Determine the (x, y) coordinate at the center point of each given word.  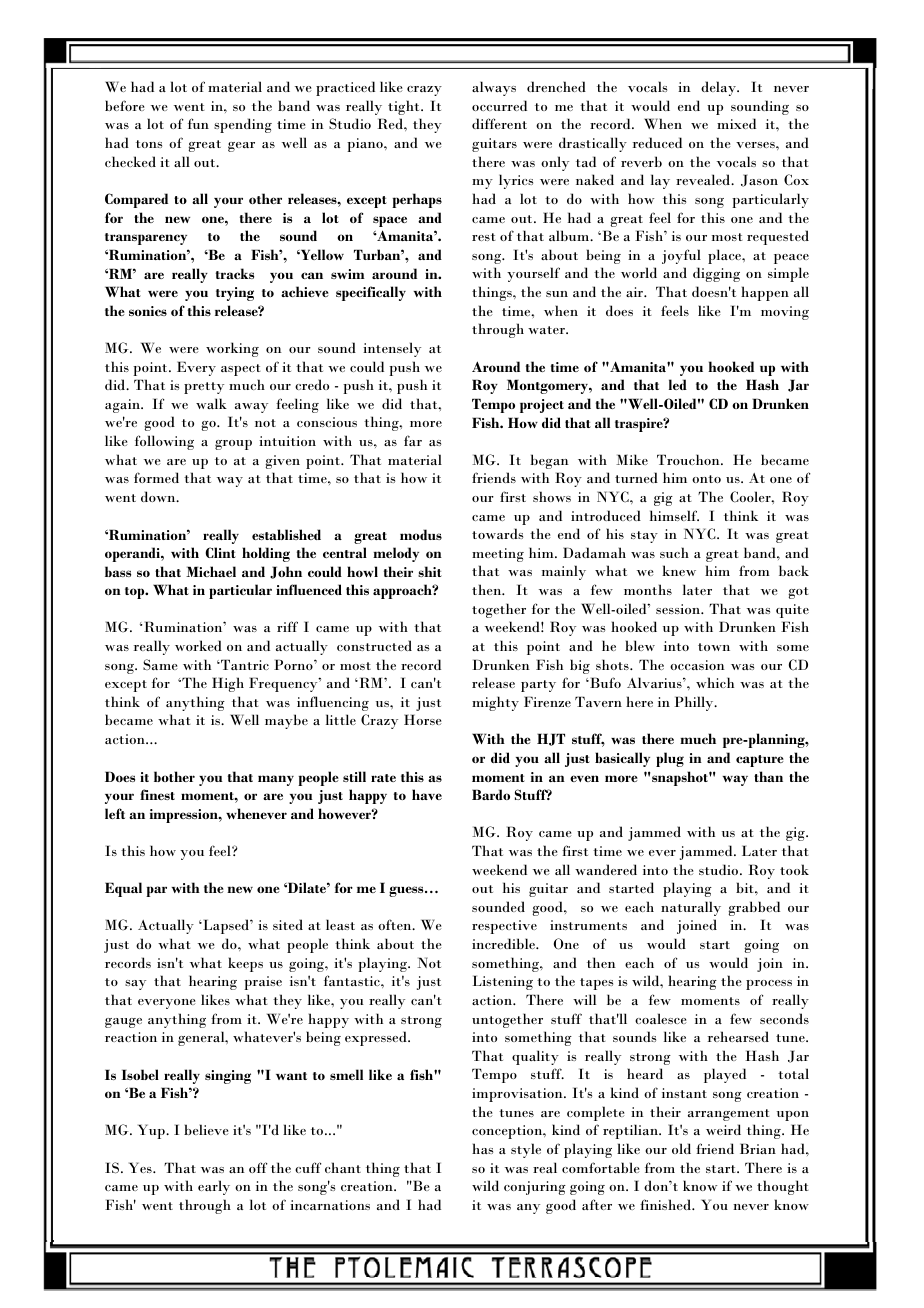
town (714, 647)
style (526, 1150)
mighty (495, 703)
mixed (736, 123)
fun (198, 123)
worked (198, 645)
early (214, 1187)
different (499, 123)
